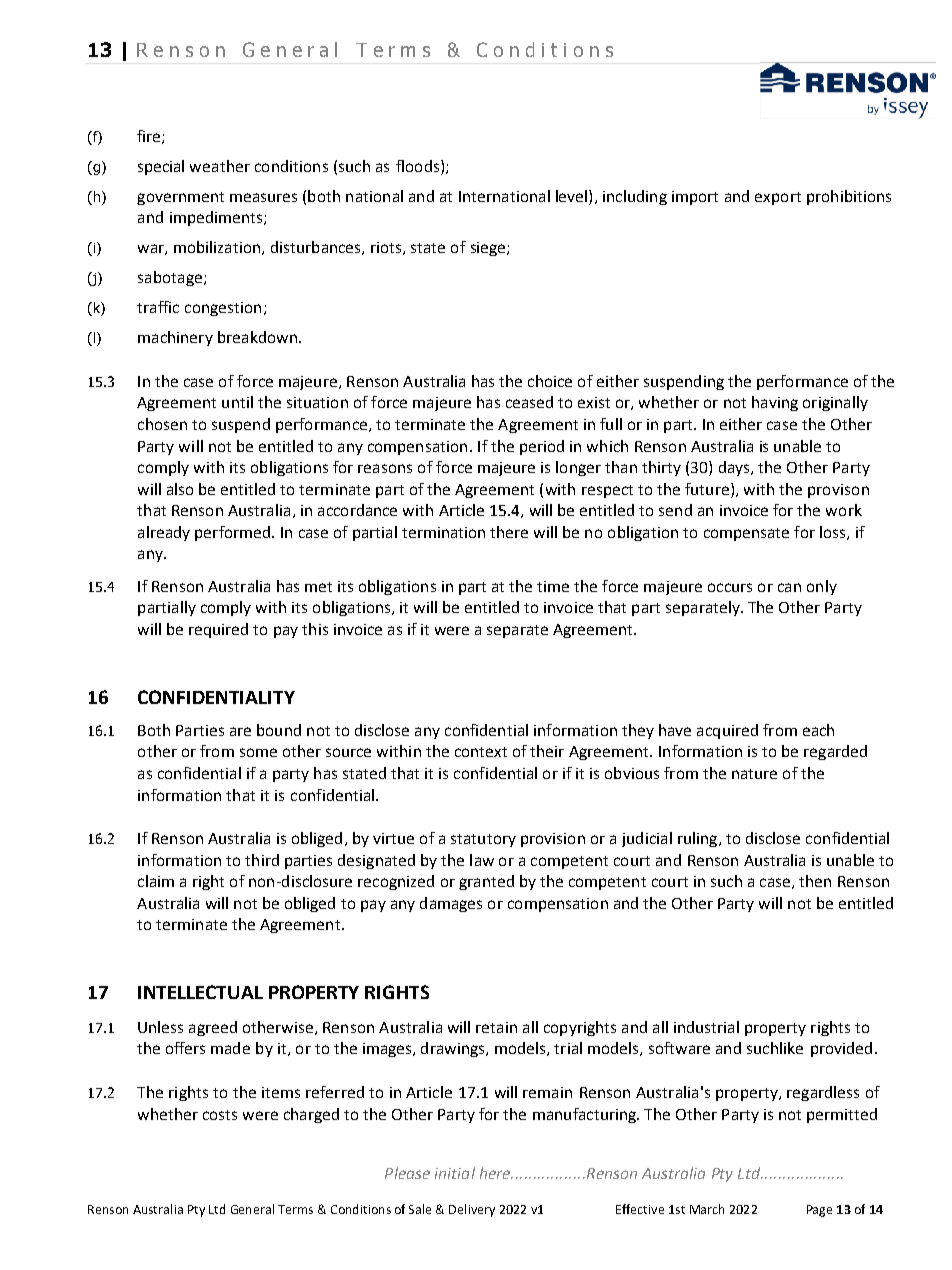 The height and width of the page is (1270, 952). What do you see at coordinates (232, 533) in the page?
I see `performed` at bounding box center [232, 533].
